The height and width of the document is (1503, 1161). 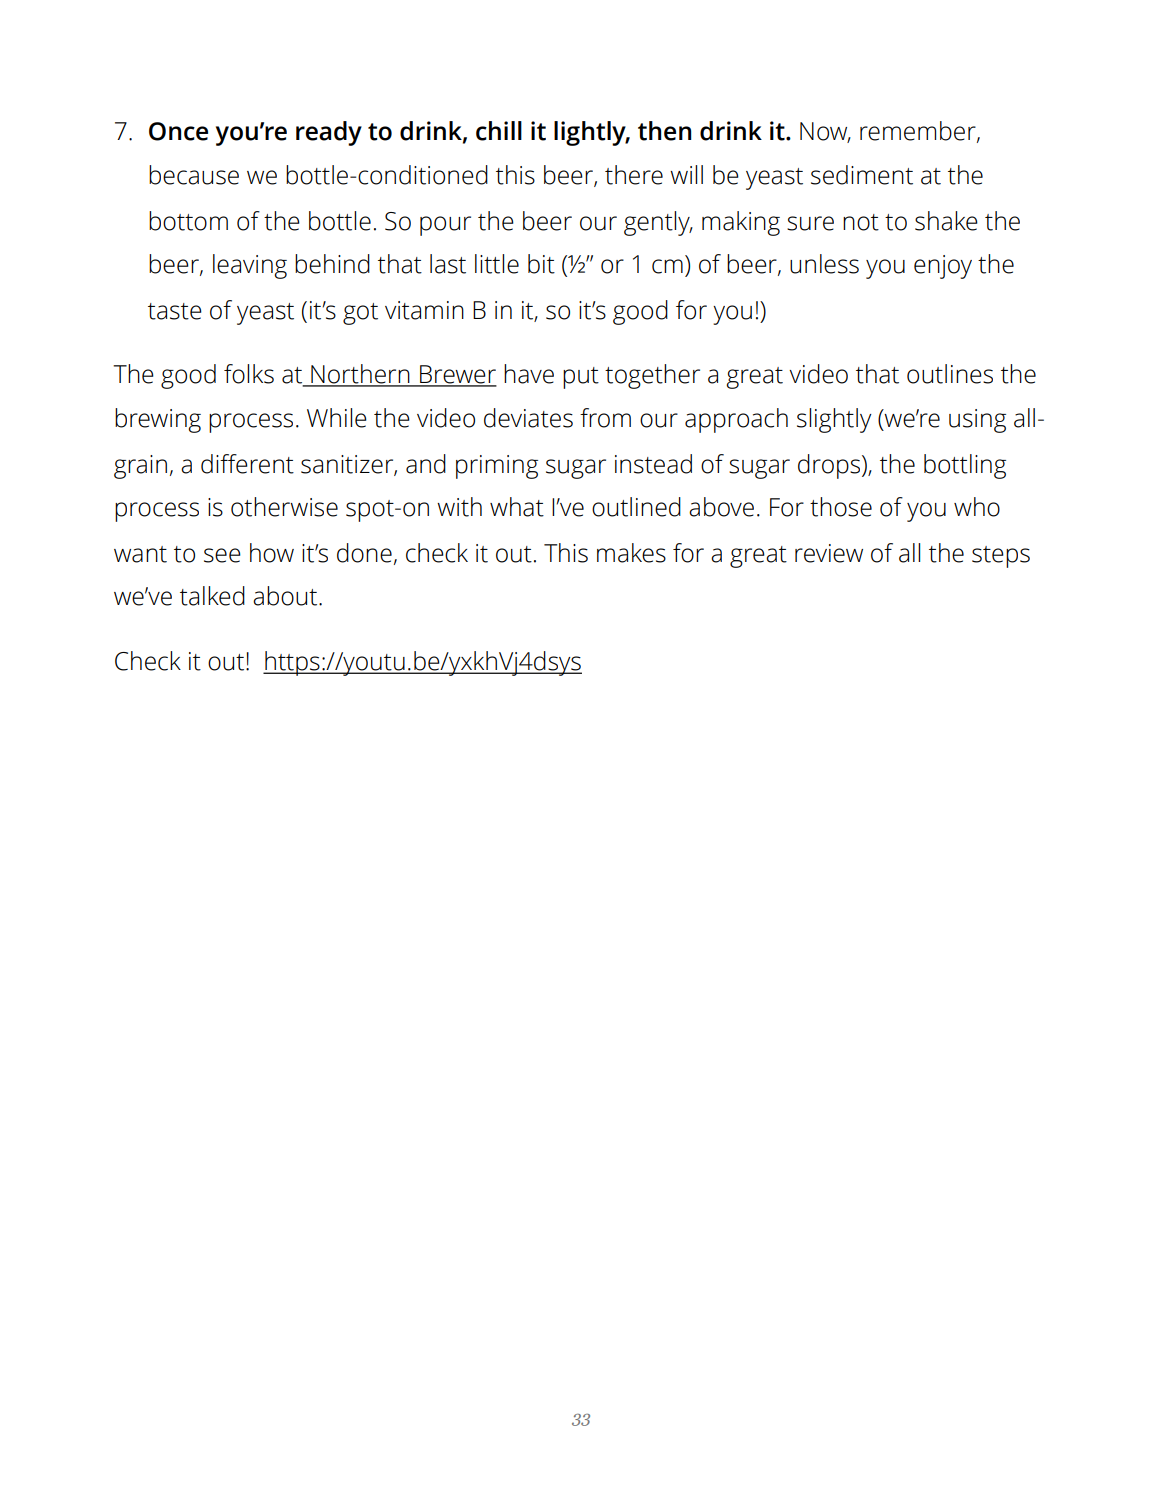 I want to click on chill, so click(x=499, y=131).
